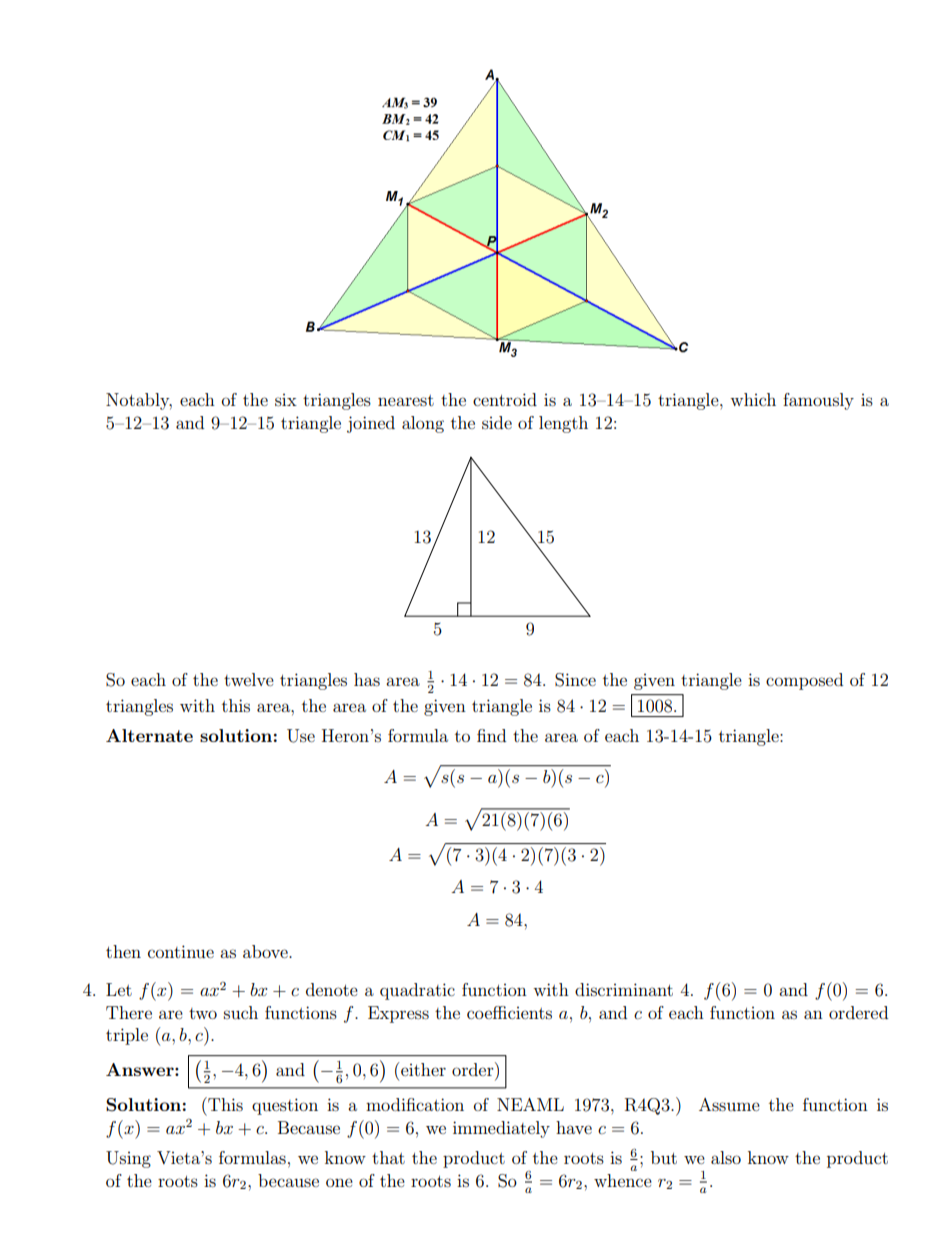  I want to click on side, so click(497, 422).
